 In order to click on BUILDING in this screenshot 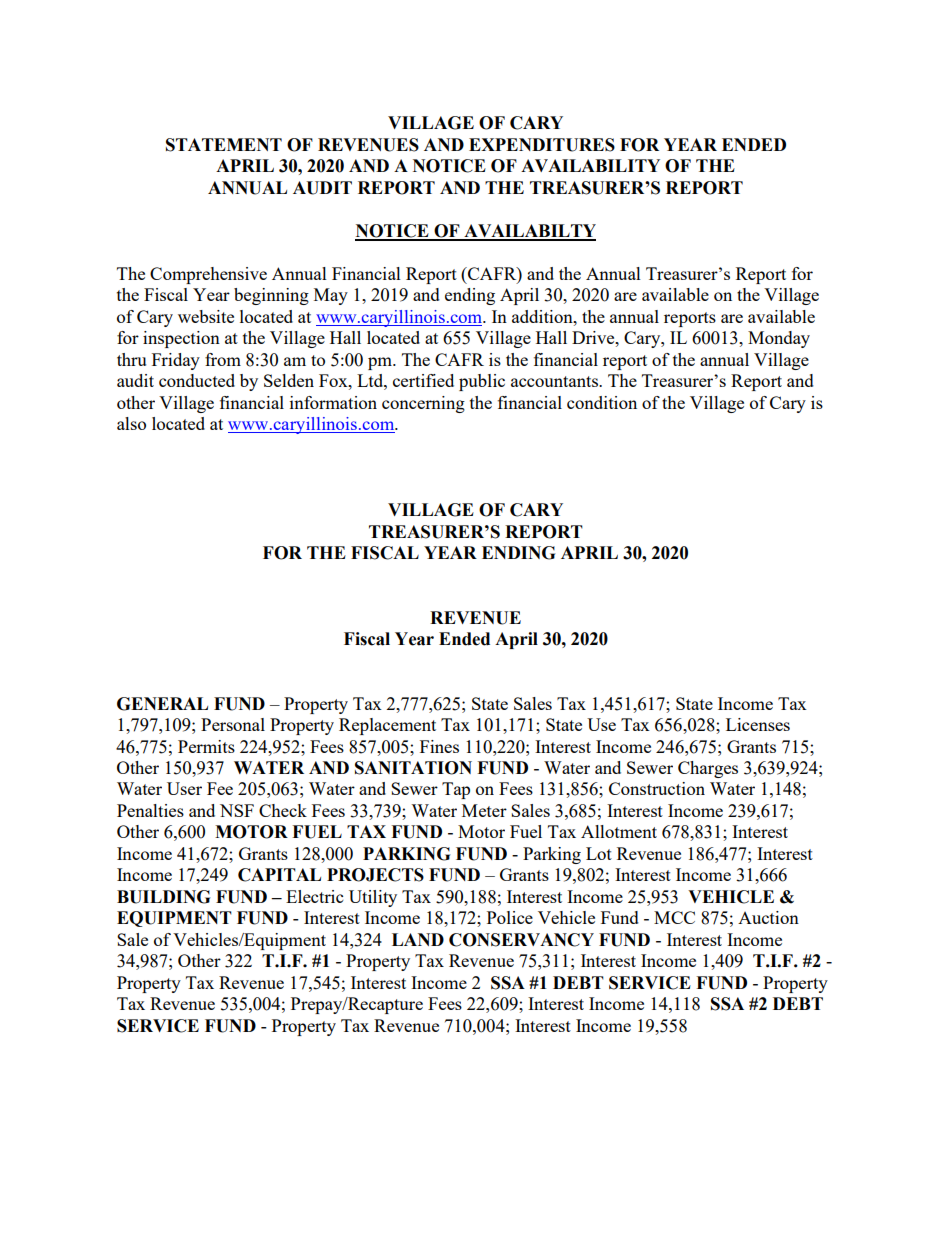, I will do `click(163, 897)`.
